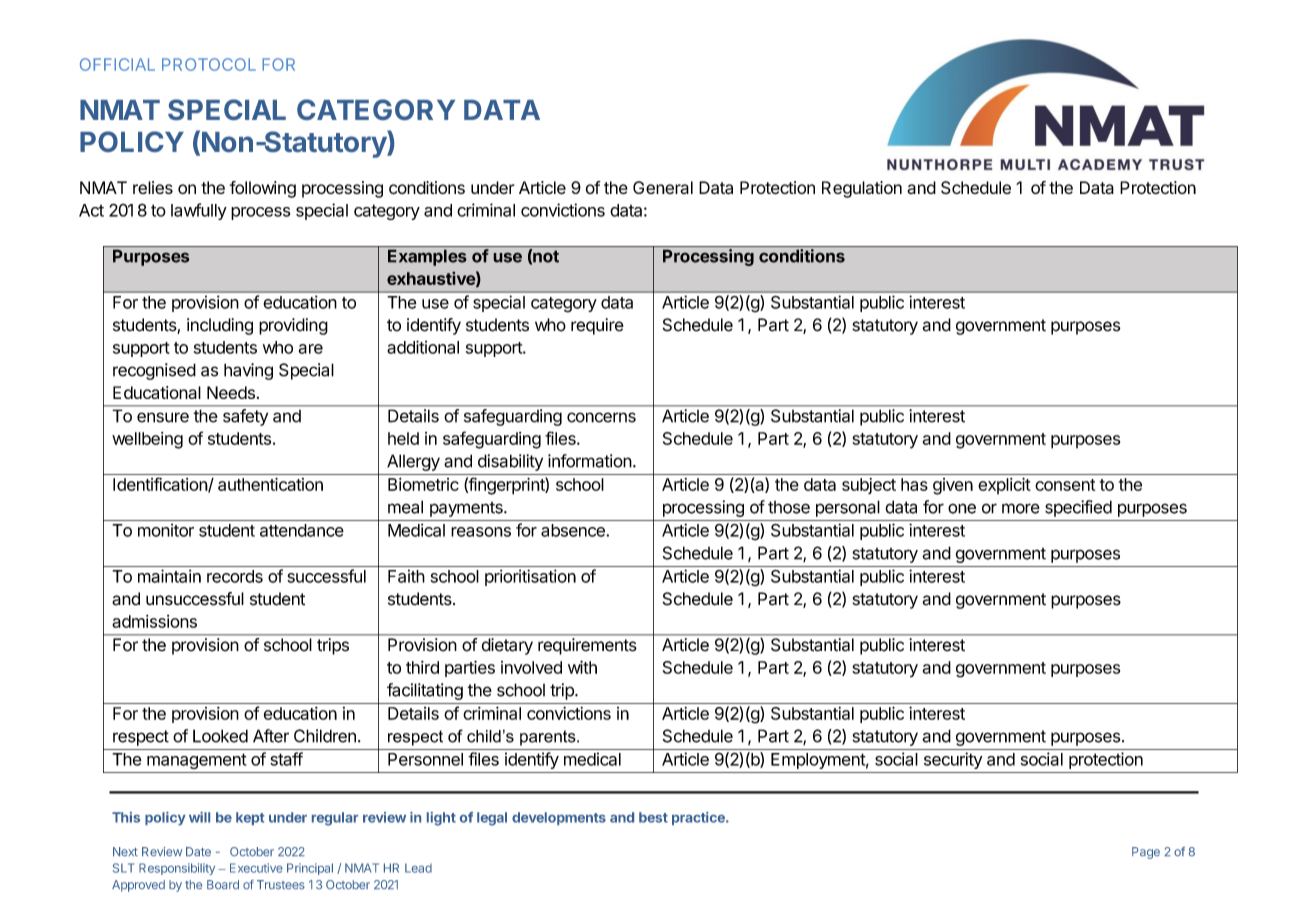 This screenshot has width=1308, height=924. I want to click on General, so click(663, 187).
